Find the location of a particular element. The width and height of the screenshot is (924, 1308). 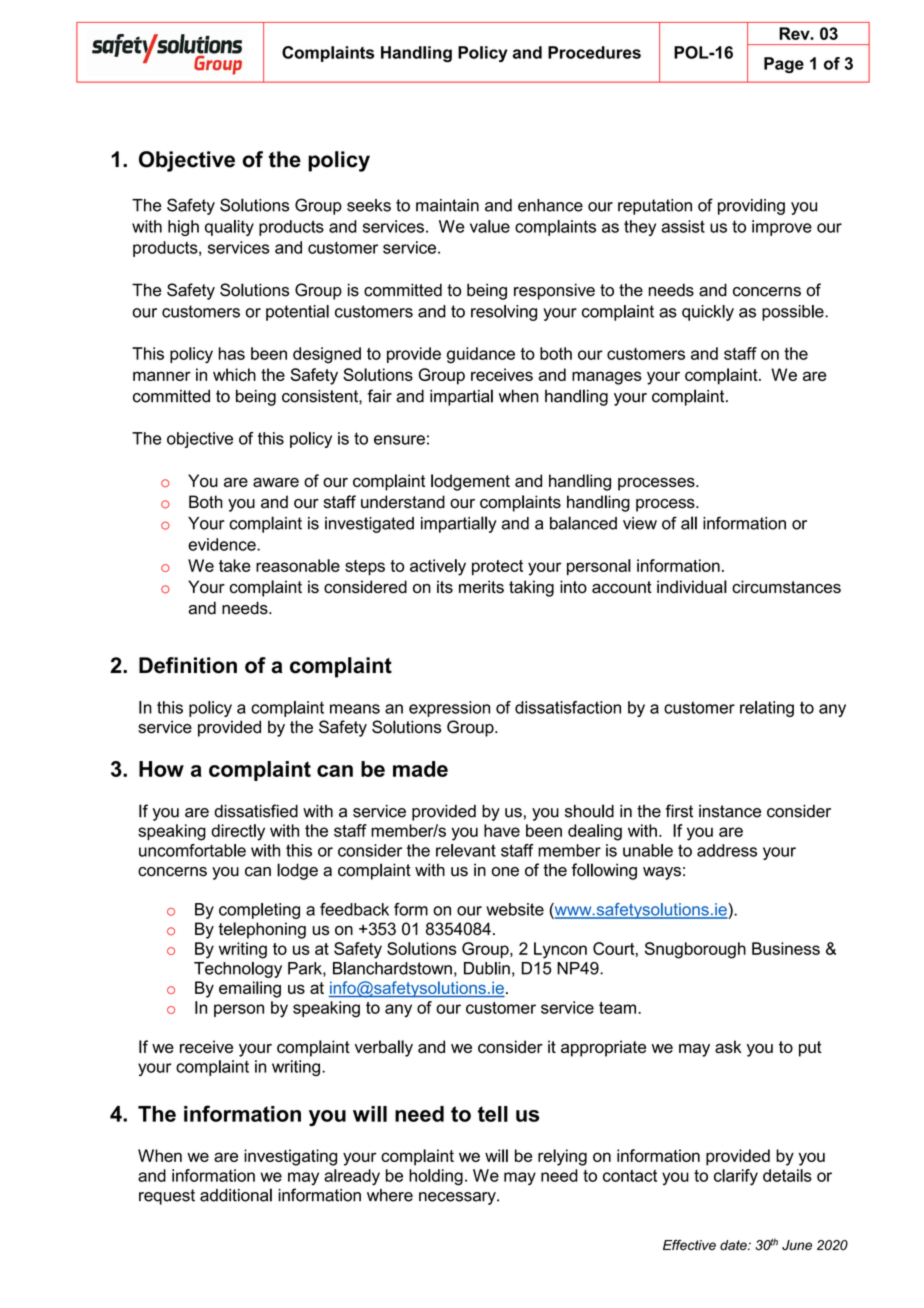

directly is located at coordinates (238, 832).
